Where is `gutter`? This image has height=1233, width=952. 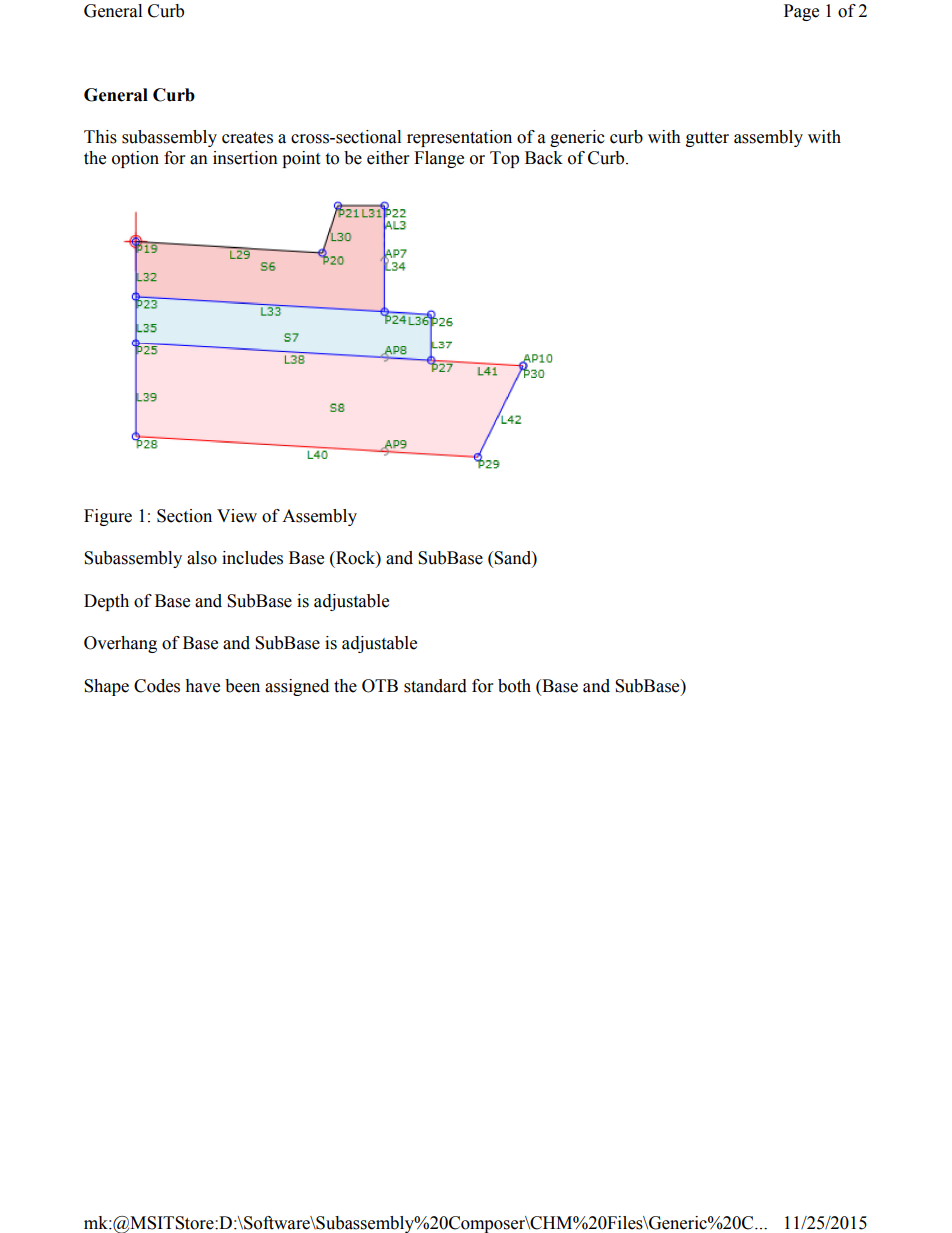
gutter is located at coordinates (707, 139).
